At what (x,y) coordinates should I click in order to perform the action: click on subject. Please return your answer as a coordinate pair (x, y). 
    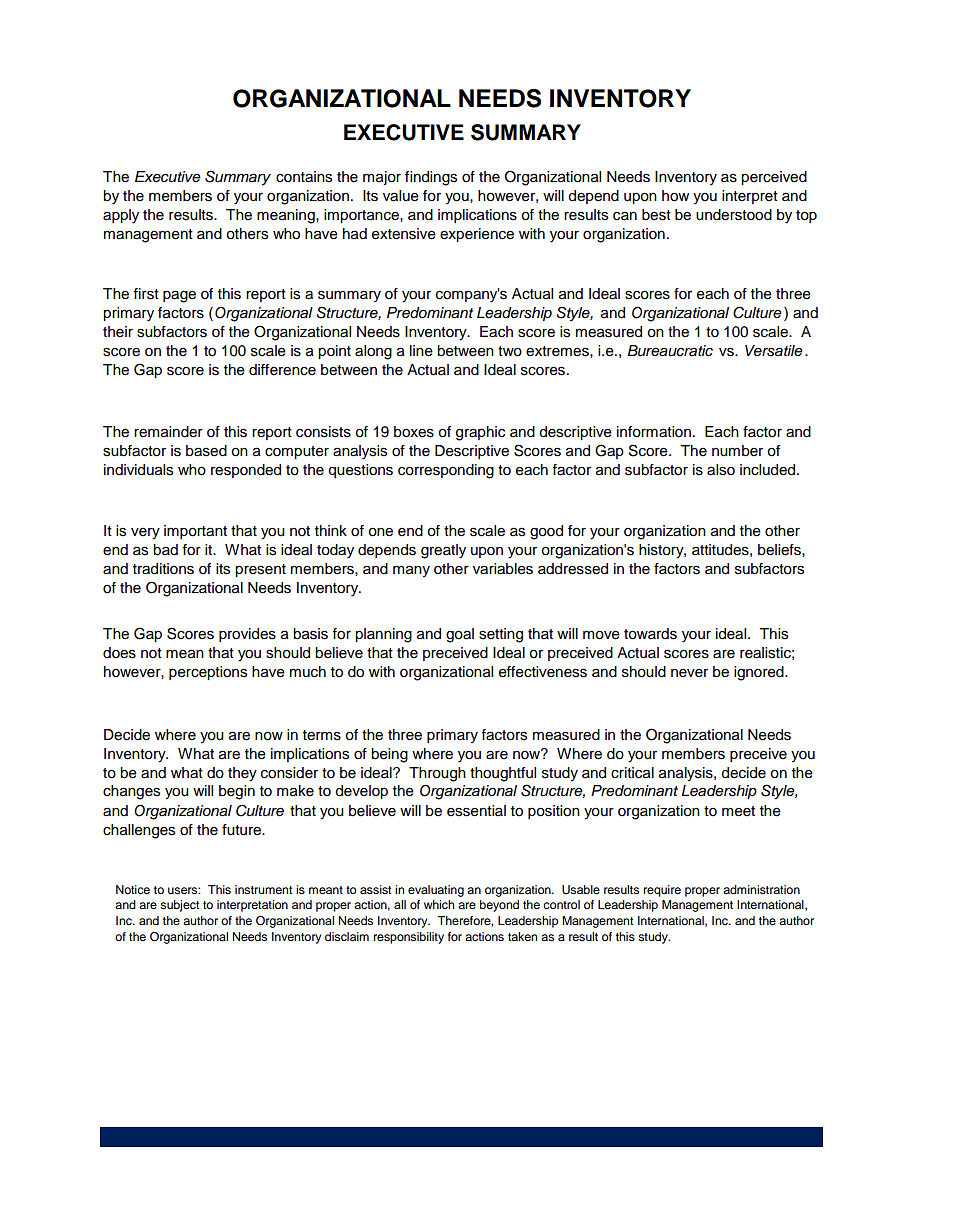
    Looking at the image, I should click on (180, 906).
